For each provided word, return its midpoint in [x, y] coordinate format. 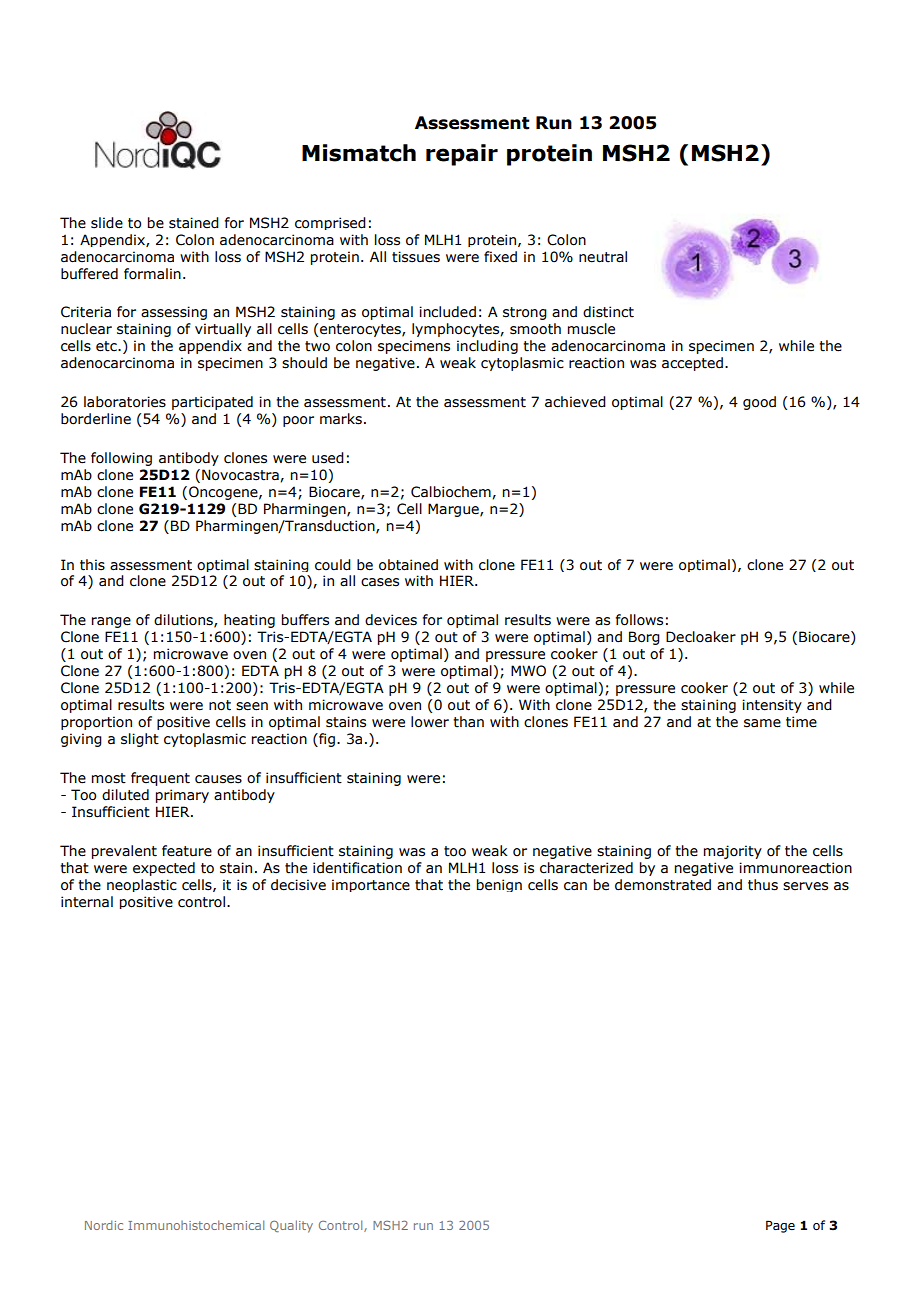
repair [462, 155]
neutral [603, 257]
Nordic [104, 1225]
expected [164, 869]
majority [733, 852]
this [92, 565]
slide [107, 223]
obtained [408, 565]
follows [639, 620]
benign [499, 885]
